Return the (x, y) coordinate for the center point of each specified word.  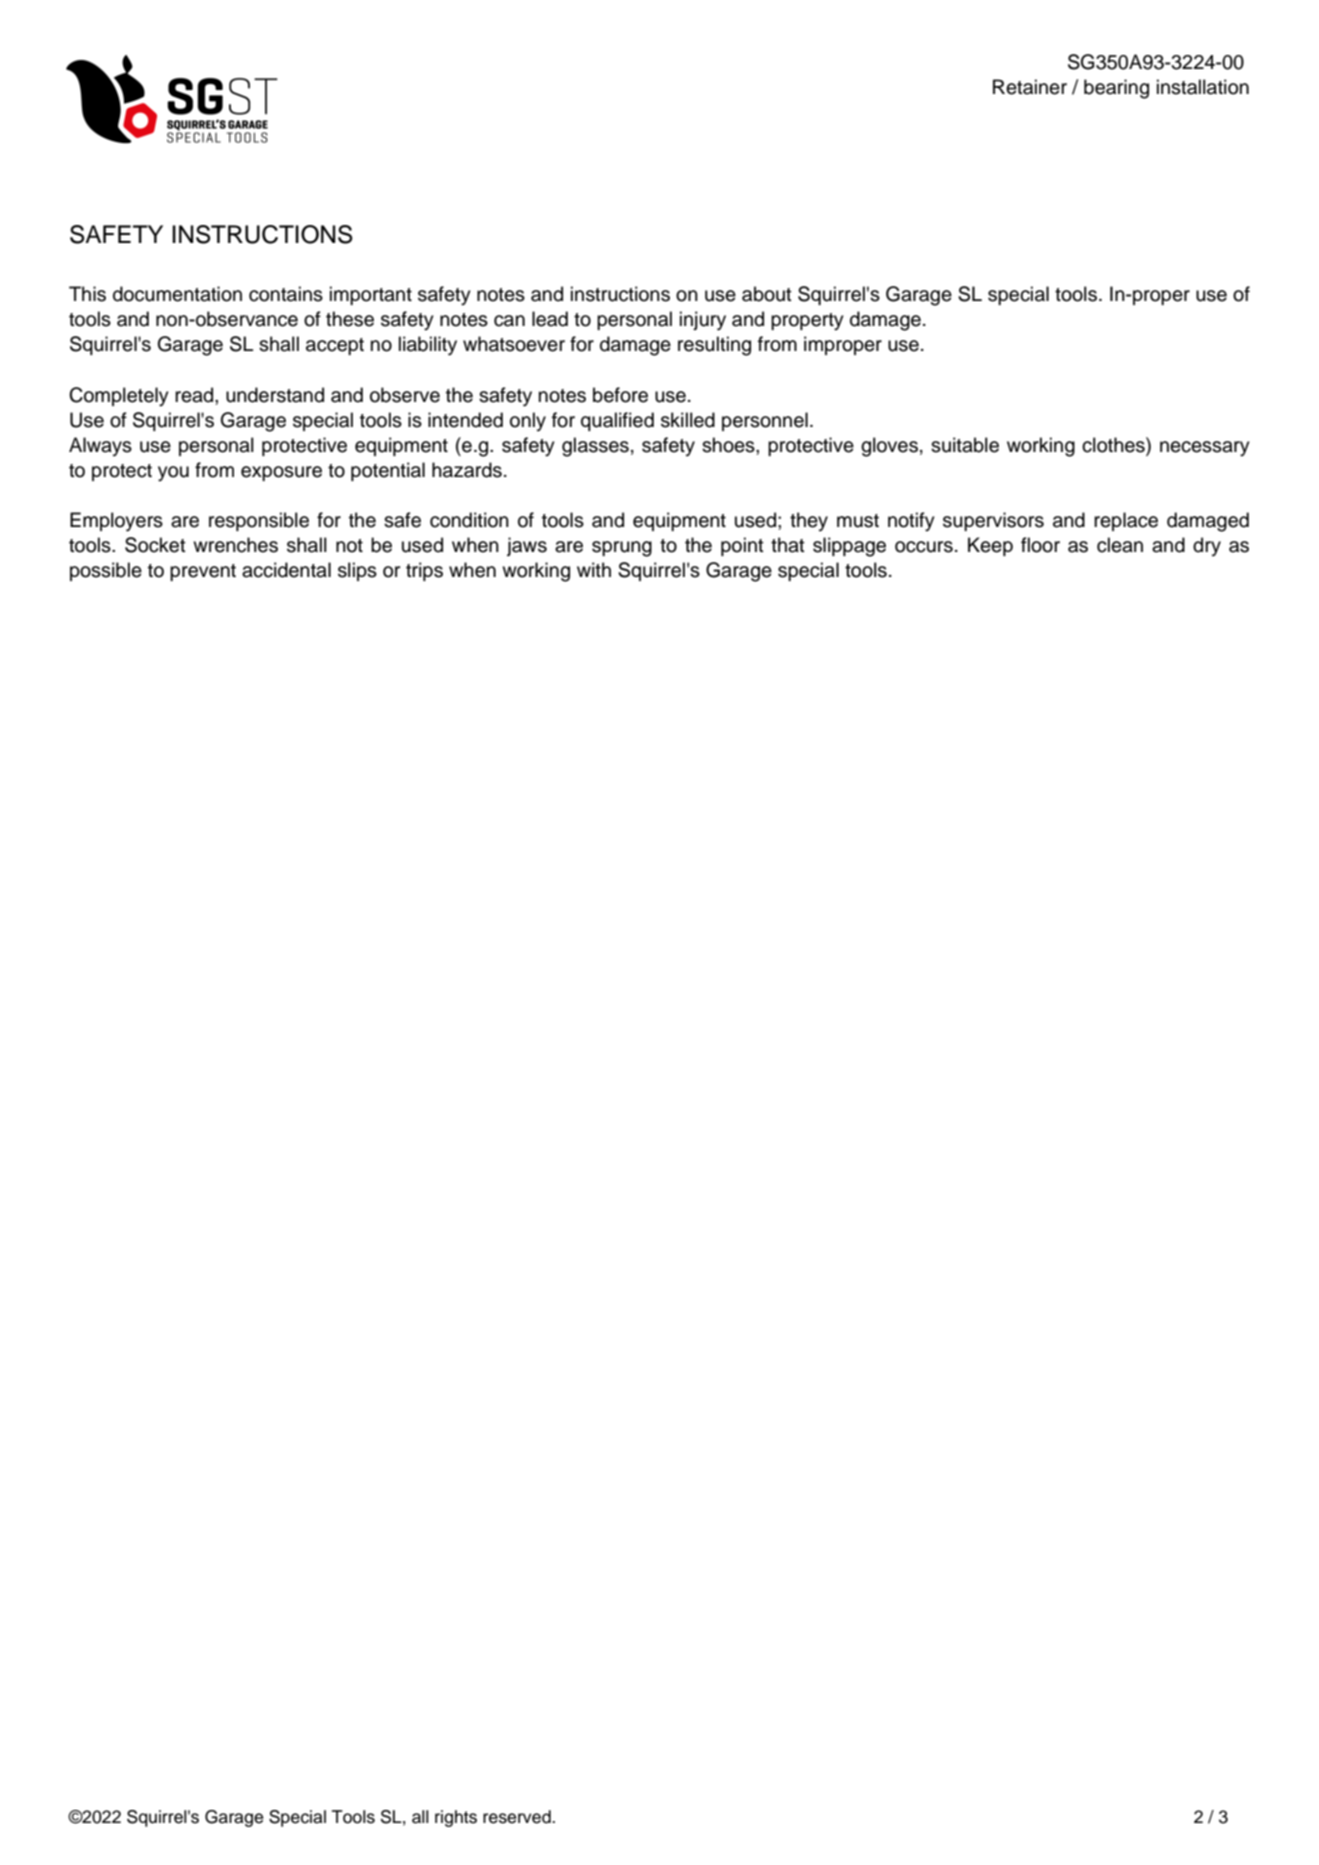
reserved (518, 1817)
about (767, 294)
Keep (990, 546)
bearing (1116, 89)
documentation (177, 294)
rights (456, 1818)
